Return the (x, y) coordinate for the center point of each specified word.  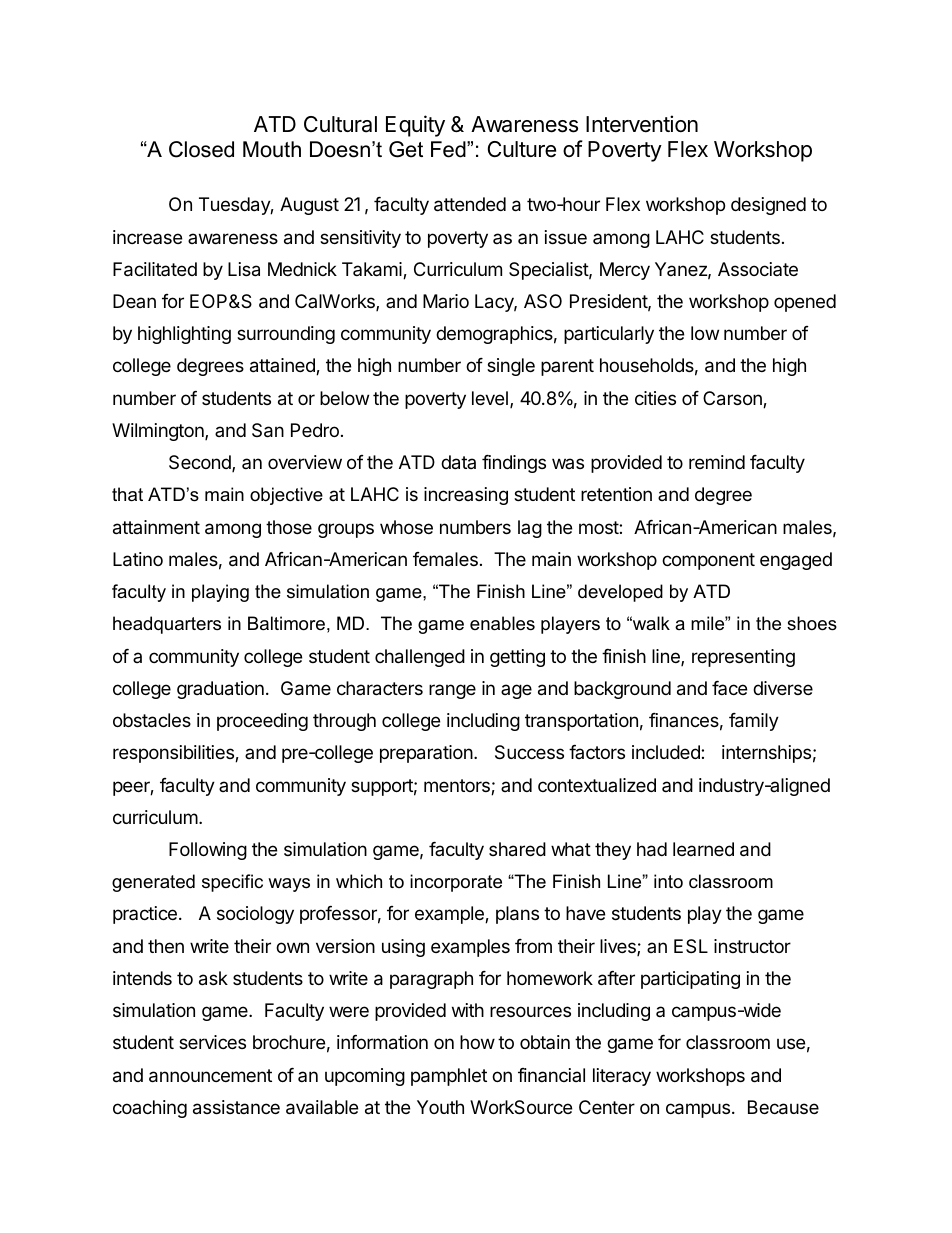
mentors (458, 787)
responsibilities (174, 754)
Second (201, 463)
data (458, 462)
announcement (210, 1076)
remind (717, 462)
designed (768, 206)
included (667, 752)
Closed (201, 149)
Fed (449, 149)
